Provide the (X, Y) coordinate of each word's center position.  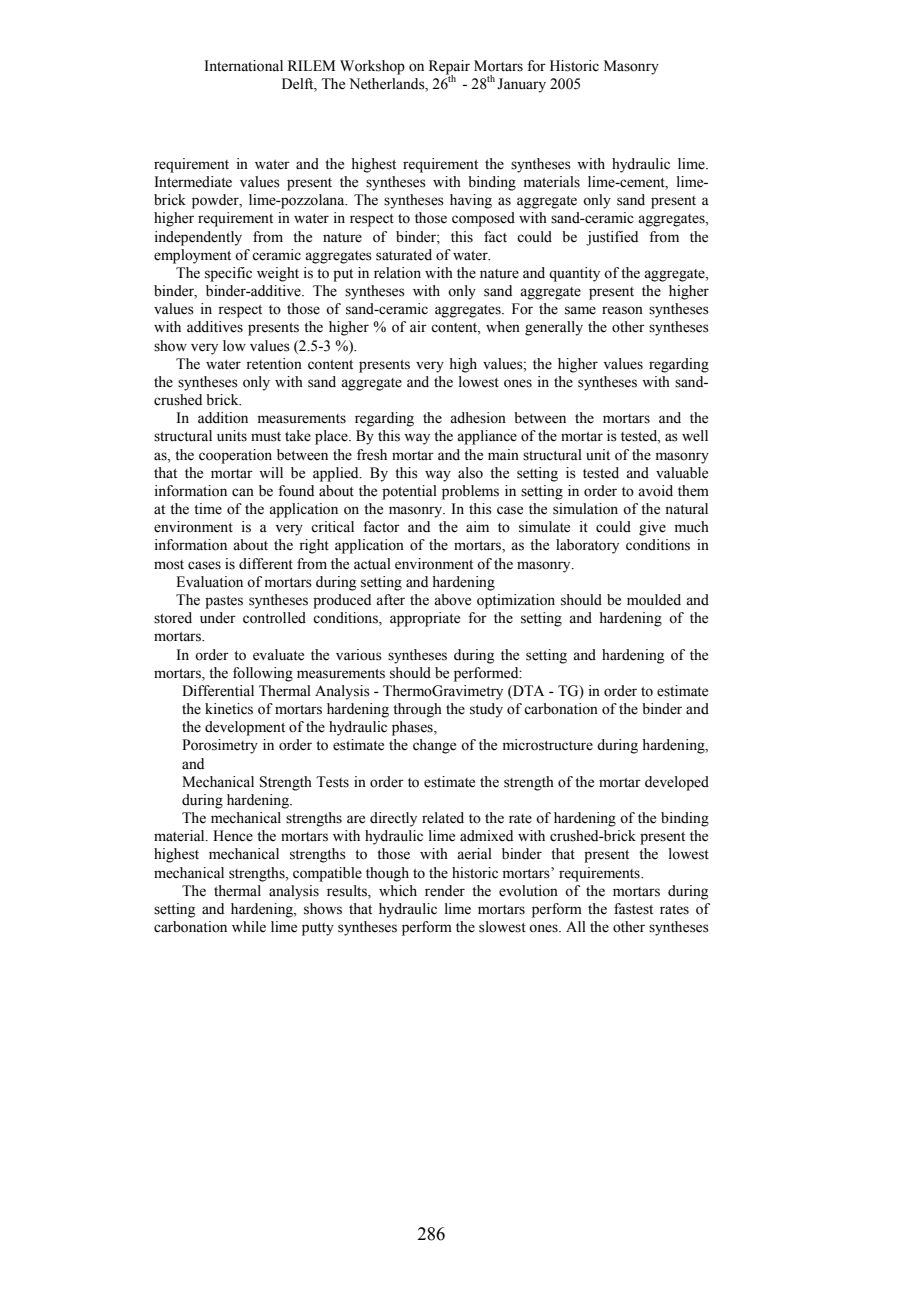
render (445, 891)
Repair (449, 68)
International (244, 66)
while (249, 927)
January (521, 85)
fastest (633, 909)
